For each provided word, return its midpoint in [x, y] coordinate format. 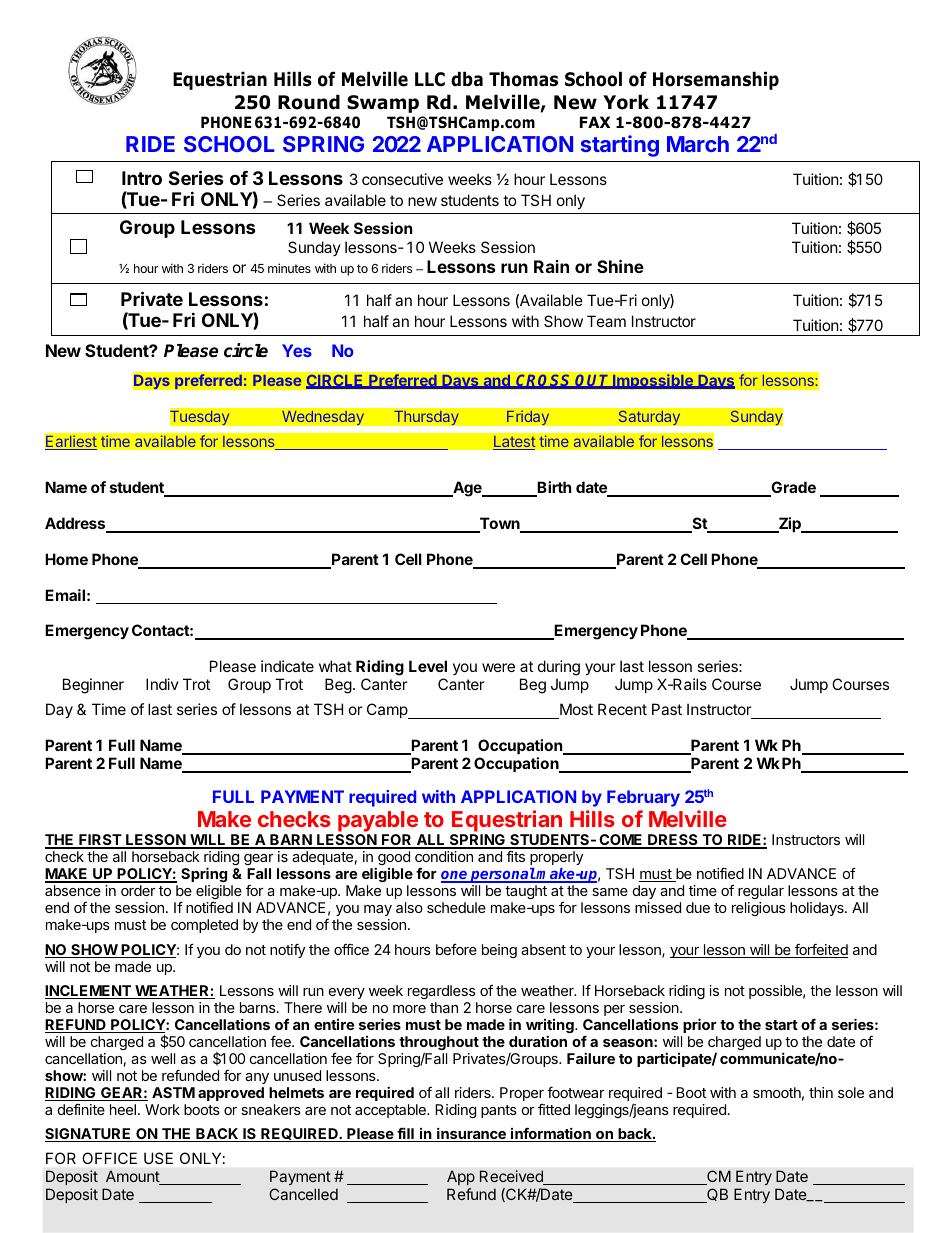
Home [66, 559]
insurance [471, 1134]
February [643, 798]
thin [821, 1092]
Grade [792, 488]
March [698, 144]
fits [515, 856]
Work [162, 1109]
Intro [142, 178]
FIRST [100, 841]
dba [467, 79]
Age [467, 489]
